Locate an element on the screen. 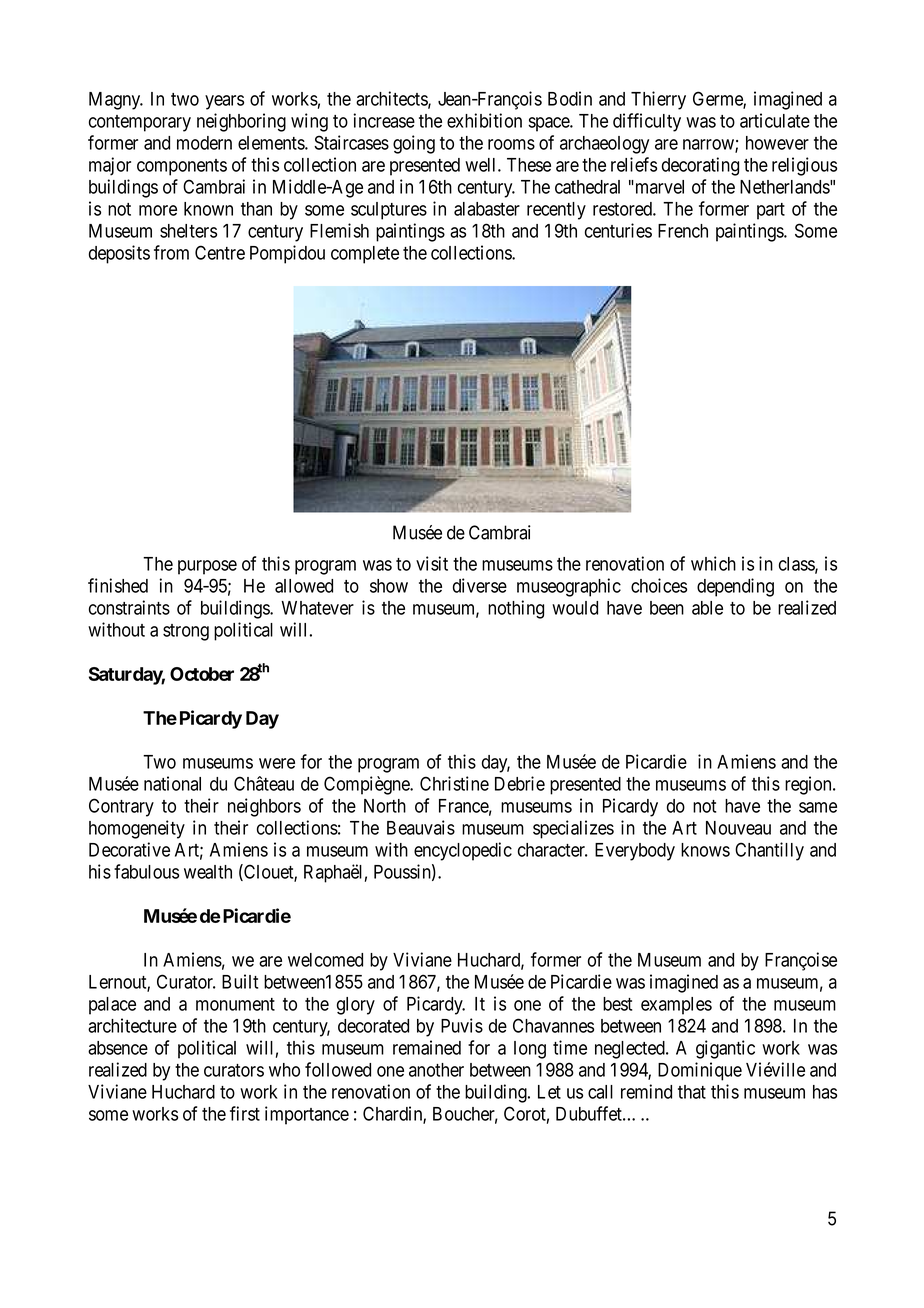  articulate is located at coordinates (775, 120).
